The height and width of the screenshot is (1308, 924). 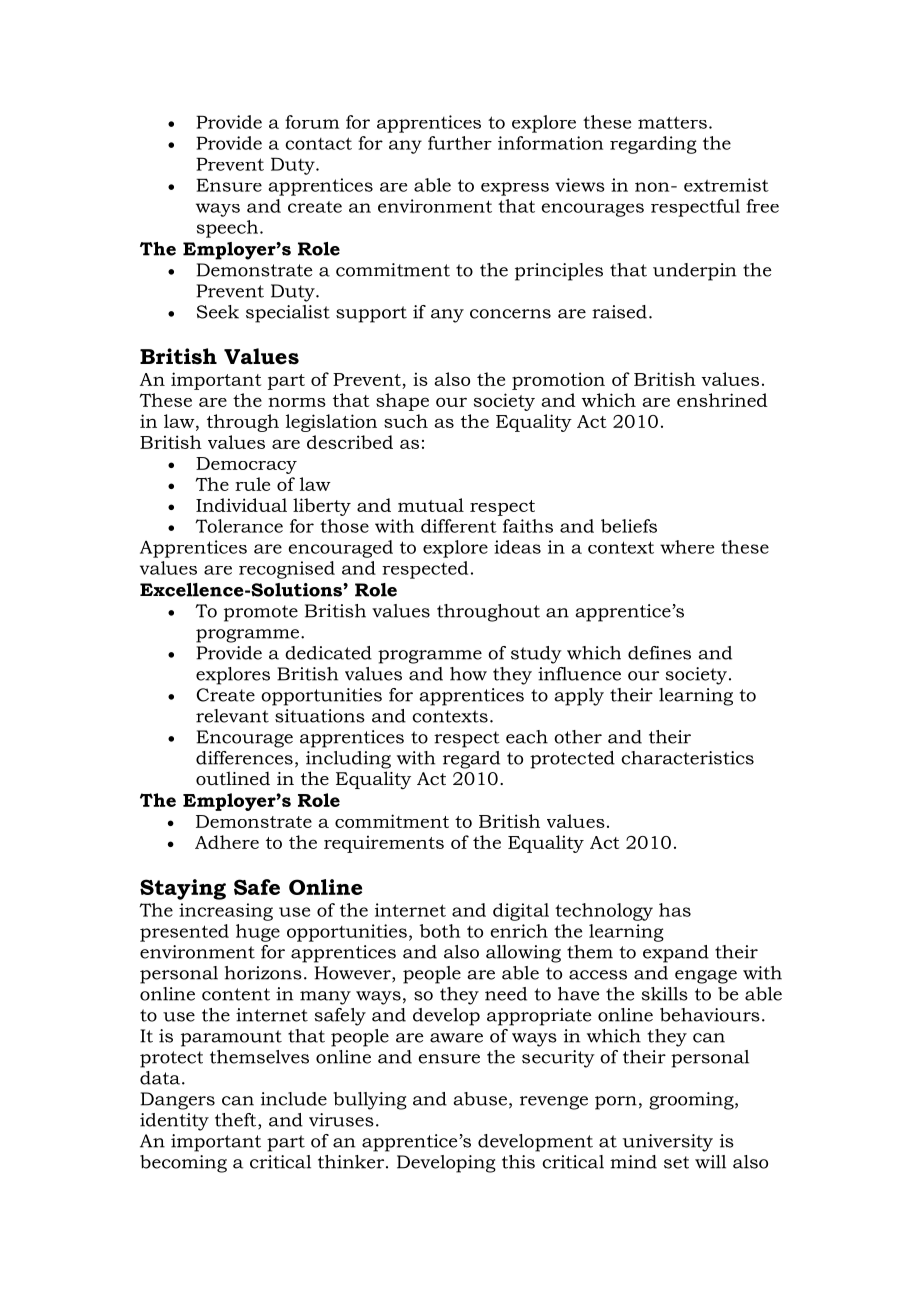 I want to click on defines, so click(x=659, y=653).
